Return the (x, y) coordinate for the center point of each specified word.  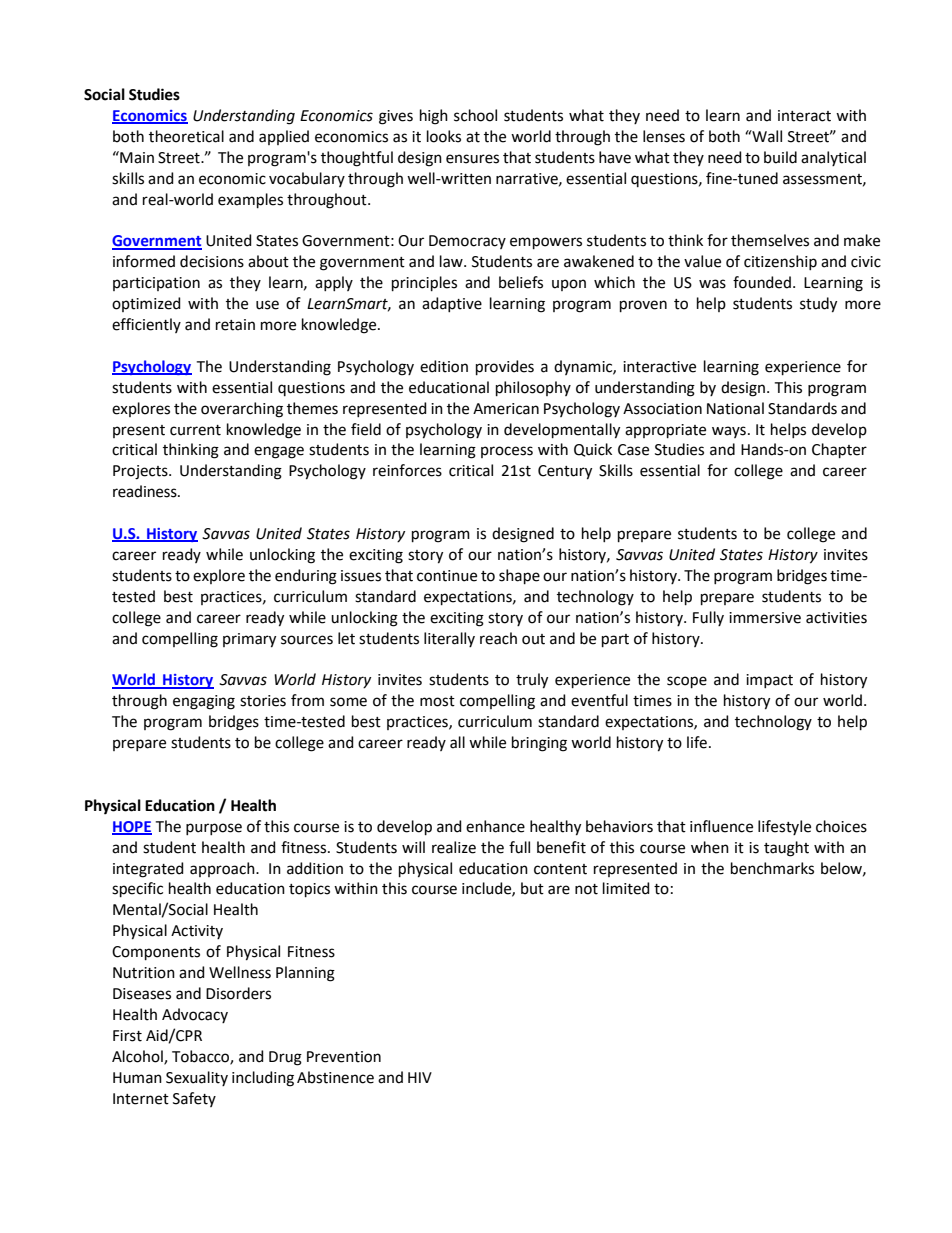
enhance (495, 826)
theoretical (186, 136)
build (780, 157)
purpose (214, 829)
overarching (242, 410)
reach (498, 638)
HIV (420, 1077)
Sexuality (197, 1078)
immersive (765, 618)
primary (249, 640)
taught (786, 849)
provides (505, 367)
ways (729, 432)
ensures (472, 159)
